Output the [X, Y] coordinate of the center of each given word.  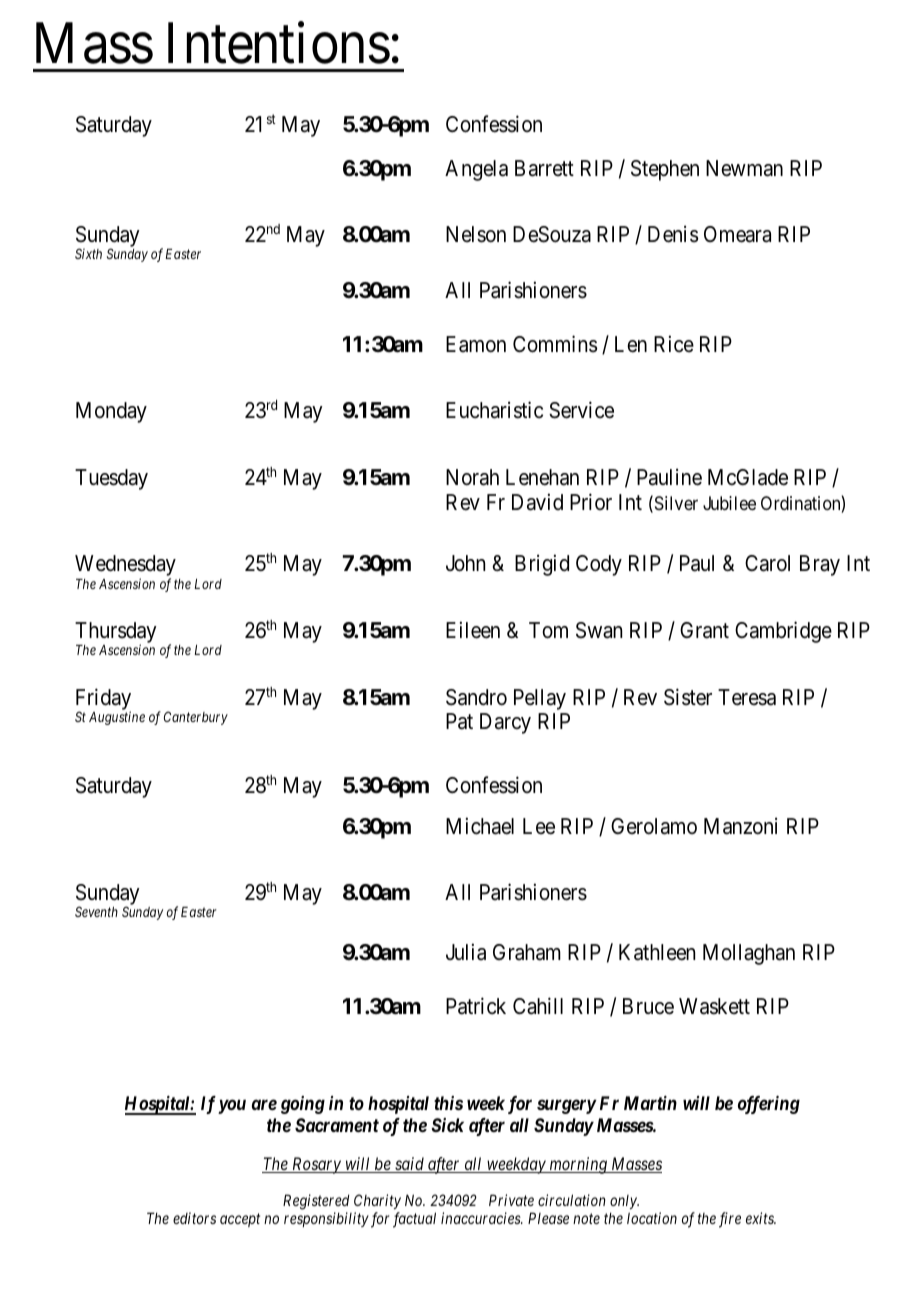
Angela [476, 170]
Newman [744, 168]
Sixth [88, 253]
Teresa [747, 697]
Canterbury [196, 718]
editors [194, 1218]
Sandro [476, 697]
